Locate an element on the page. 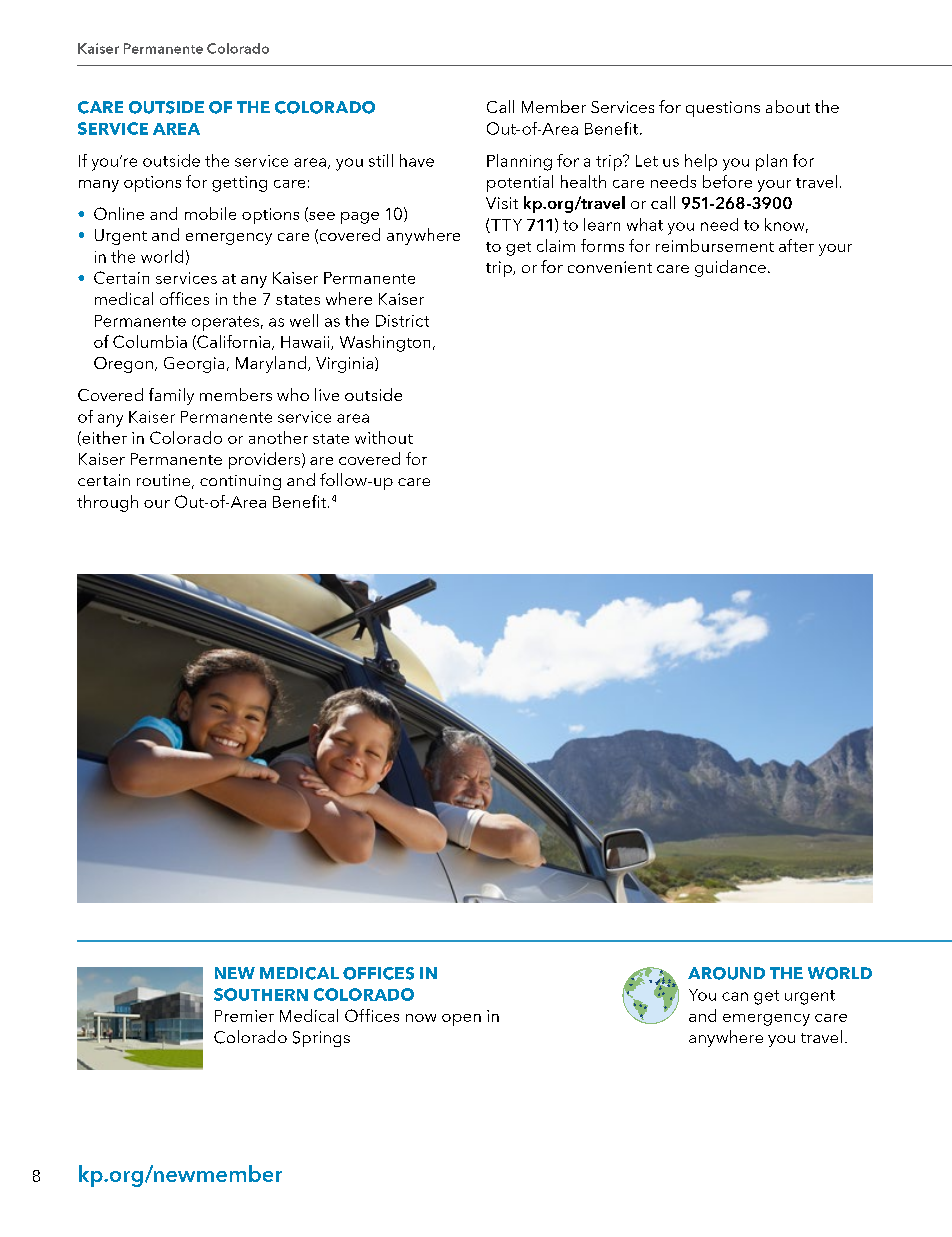 The height and width of the document is (1237, 952). questions is located at coordinates (723, 109).
